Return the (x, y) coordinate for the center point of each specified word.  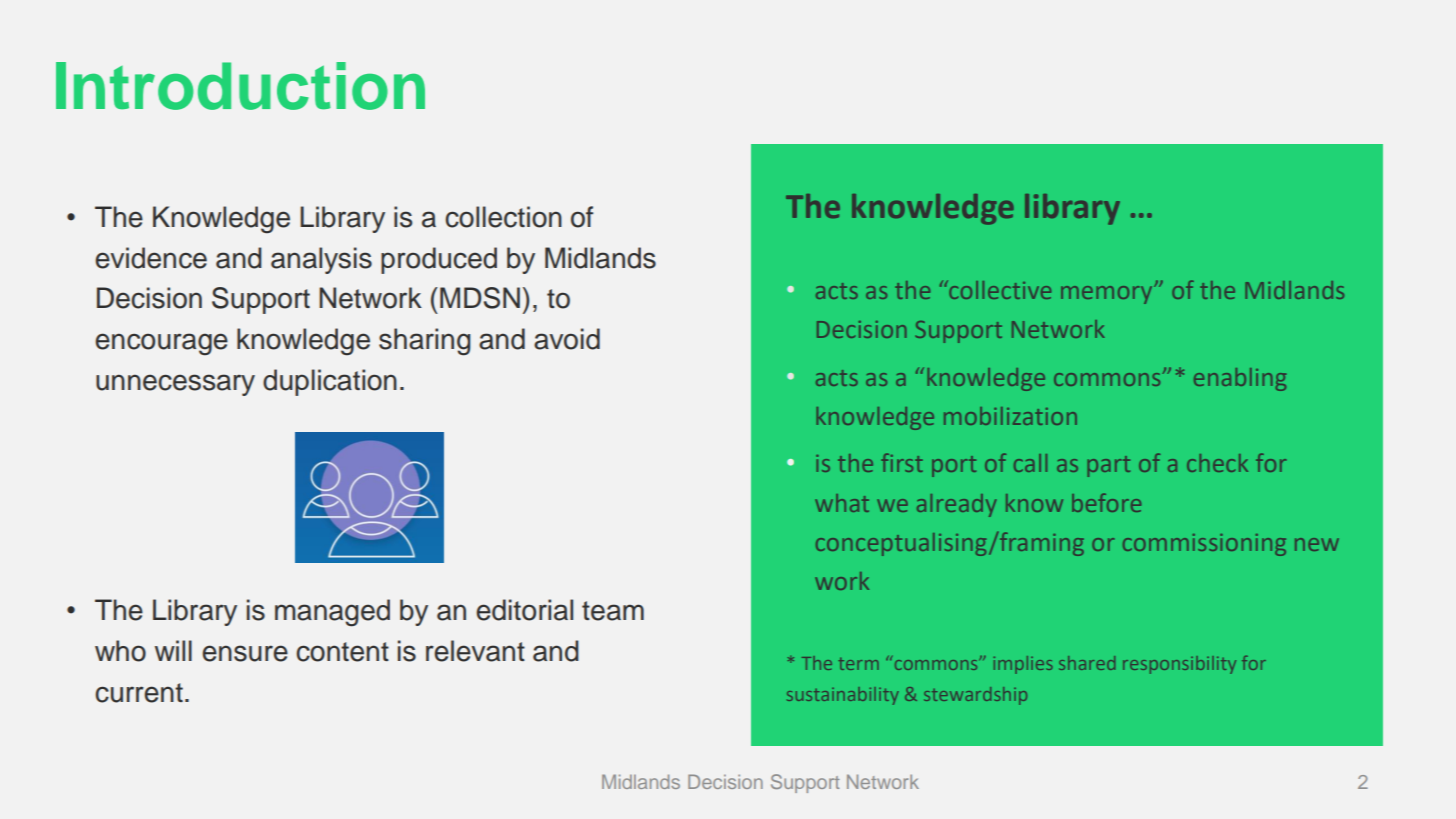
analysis (321, 260)
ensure (245, 653)
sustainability (843, 696)
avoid (567, 339)
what (842, 503)
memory (1108, 294)
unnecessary (175, 385)
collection (503, 217)
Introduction (240, 86)
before (1106, 502)
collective (999, 289)
